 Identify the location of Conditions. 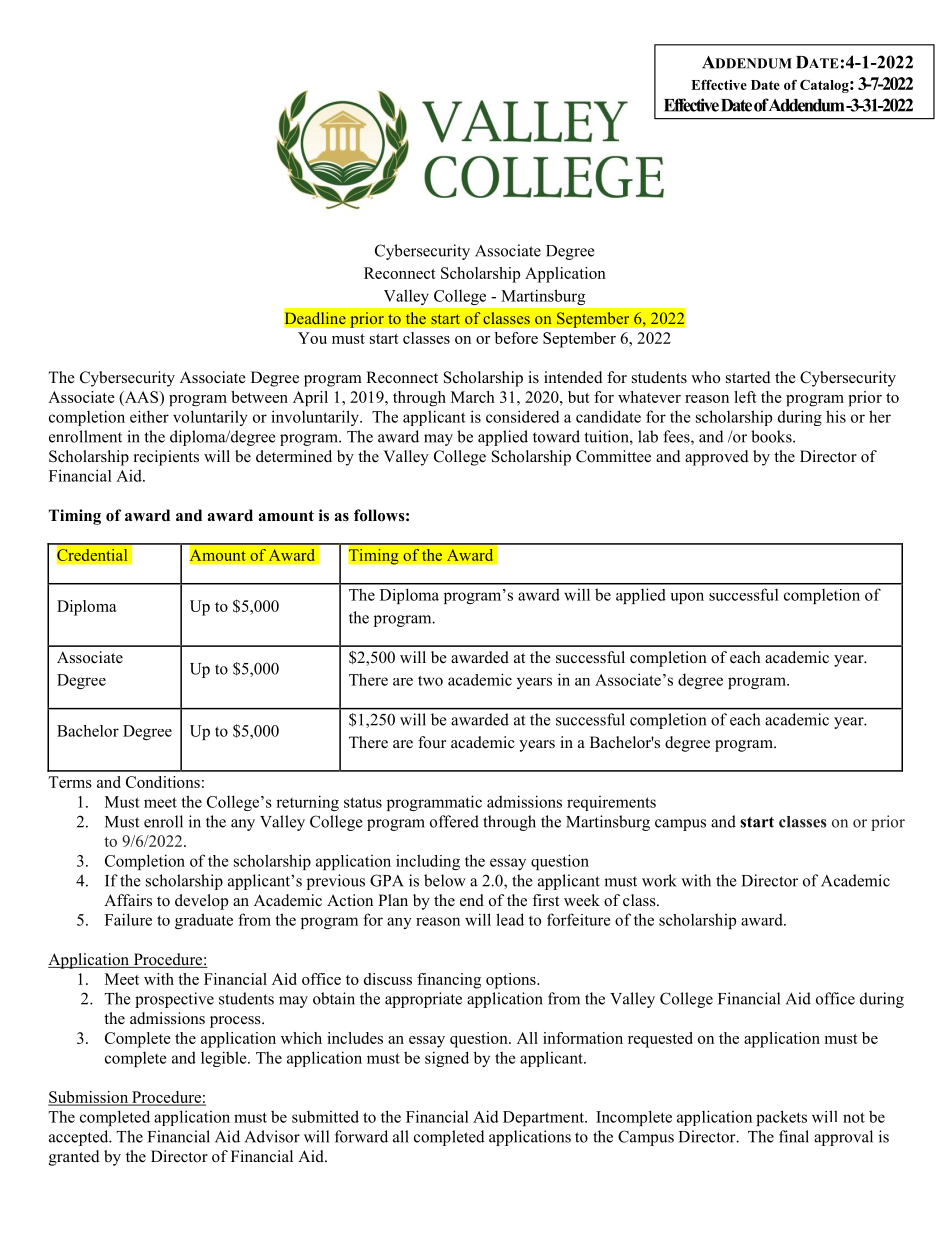
(163, 782).
